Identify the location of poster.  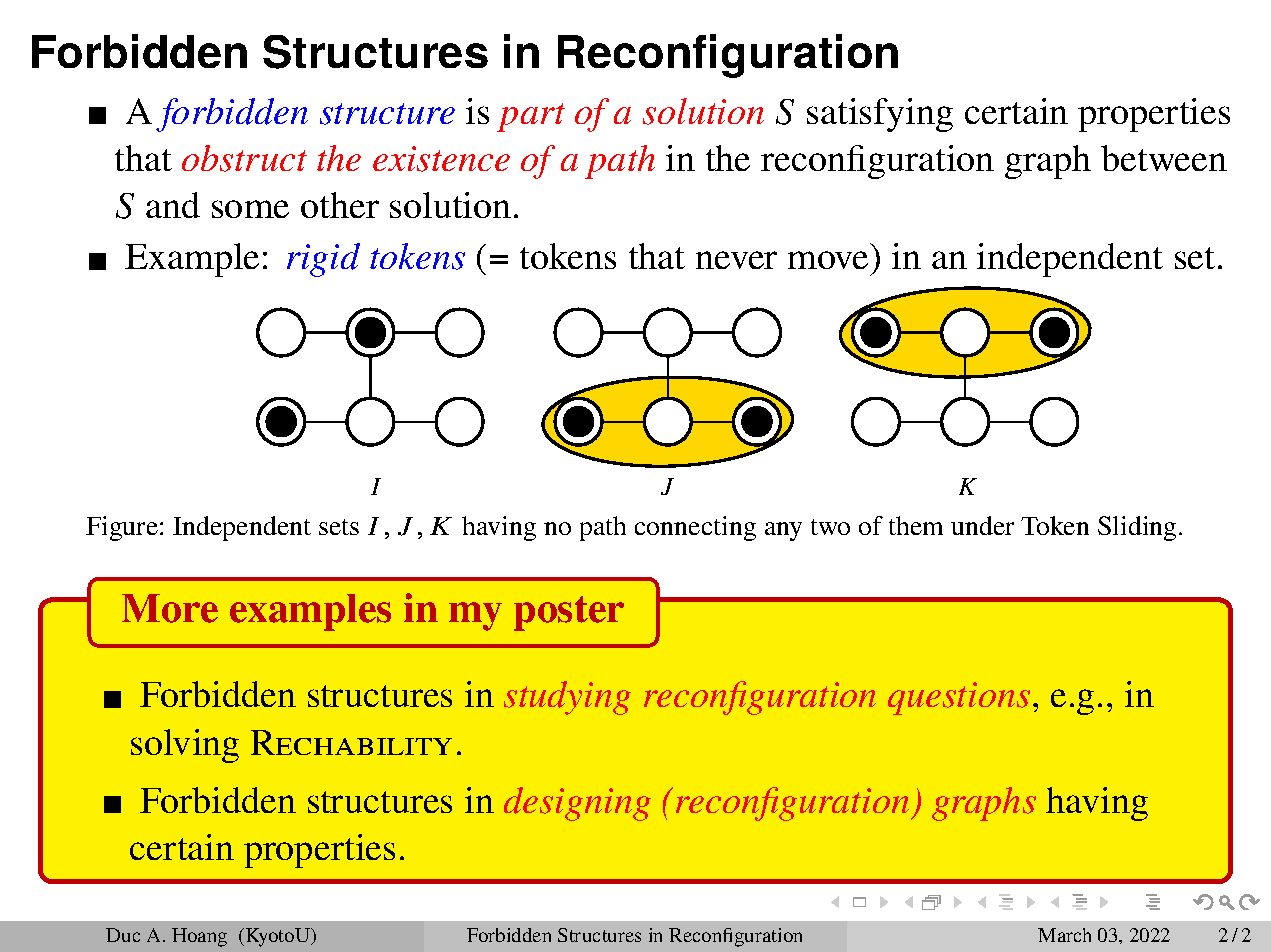
(569, 613).
